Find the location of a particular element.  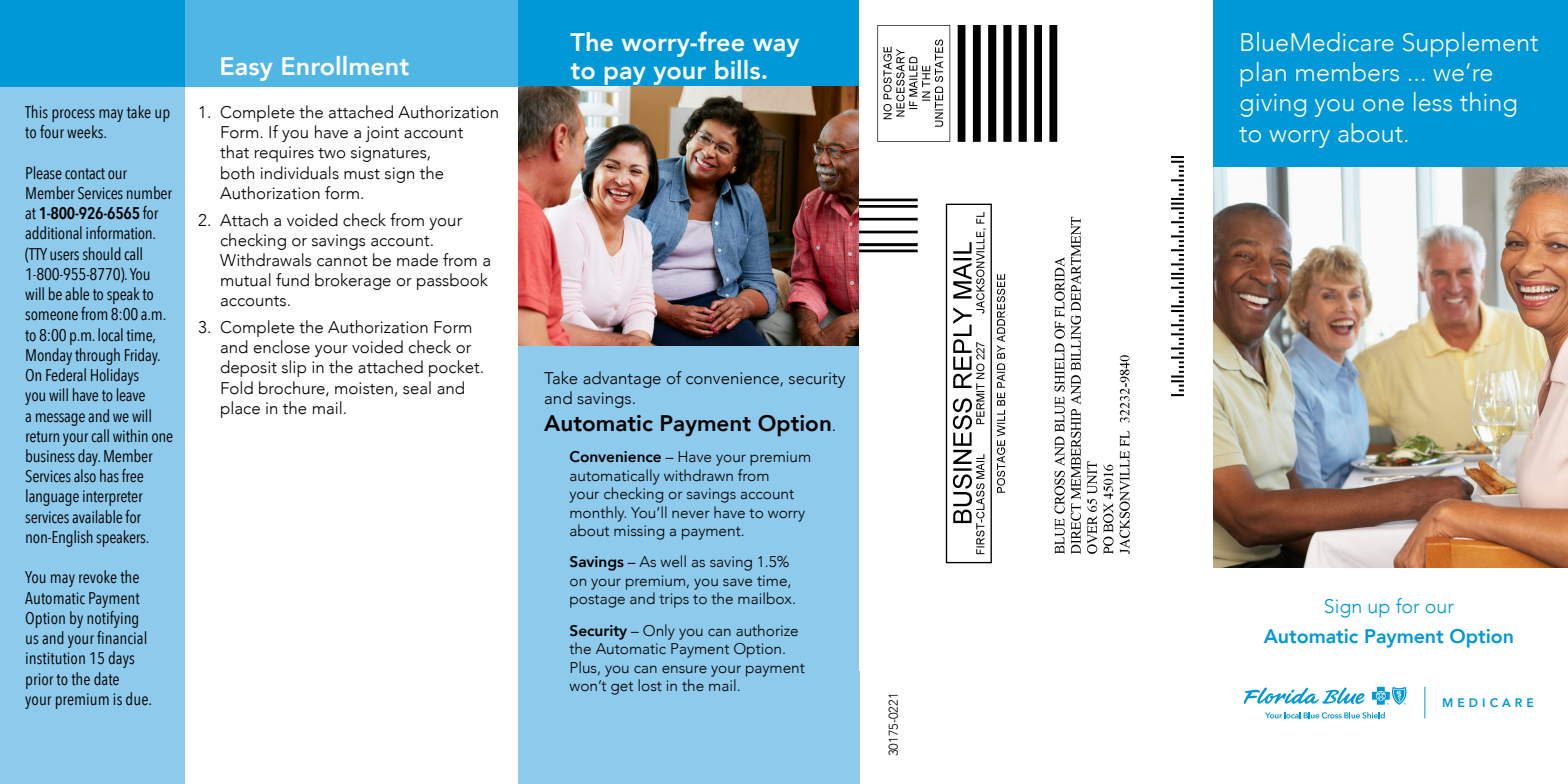

date is located at coordinates (106, 678).
